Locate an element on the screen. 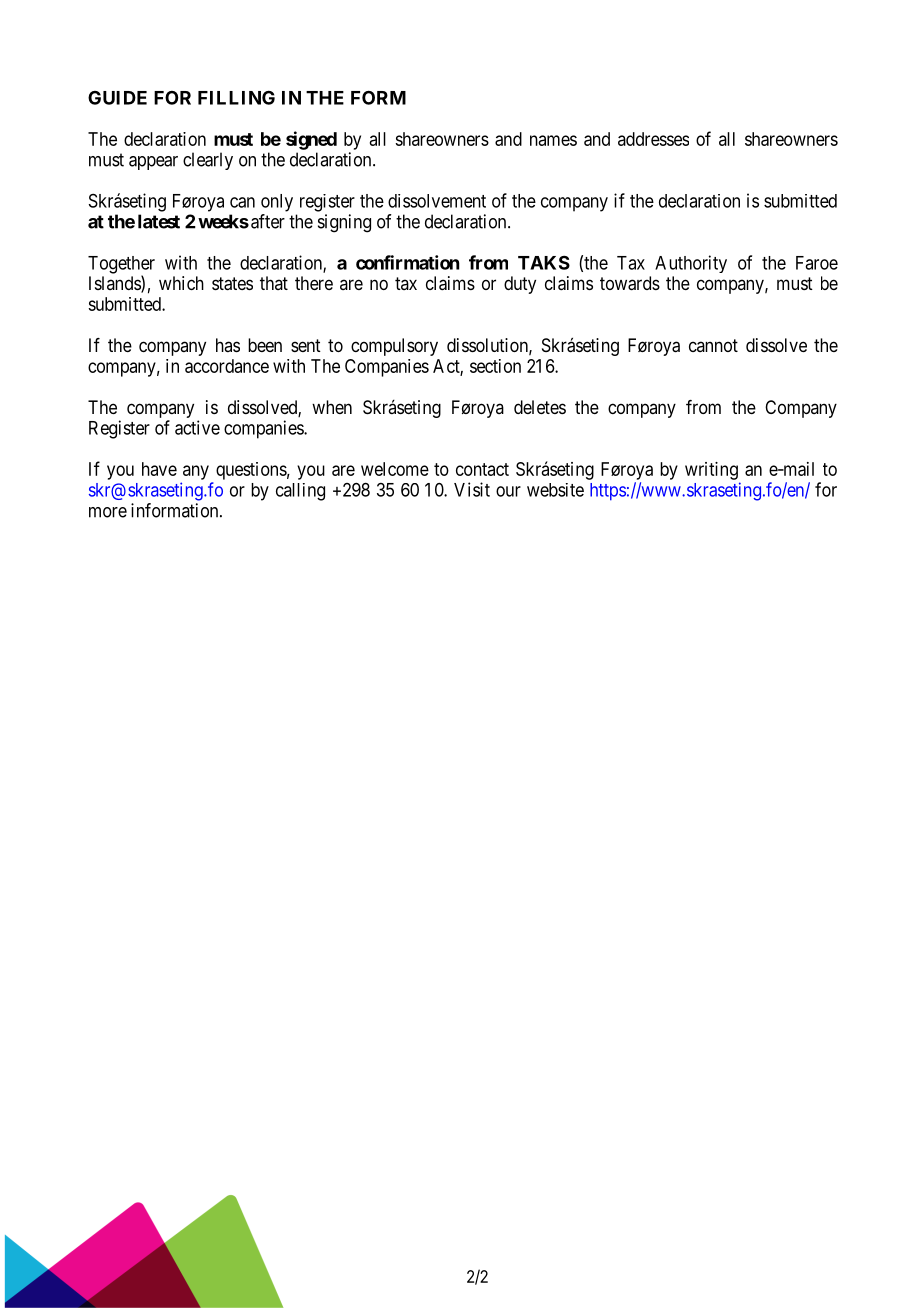 The image size is (924, 1308). which is located at coordinates (181, 283).
